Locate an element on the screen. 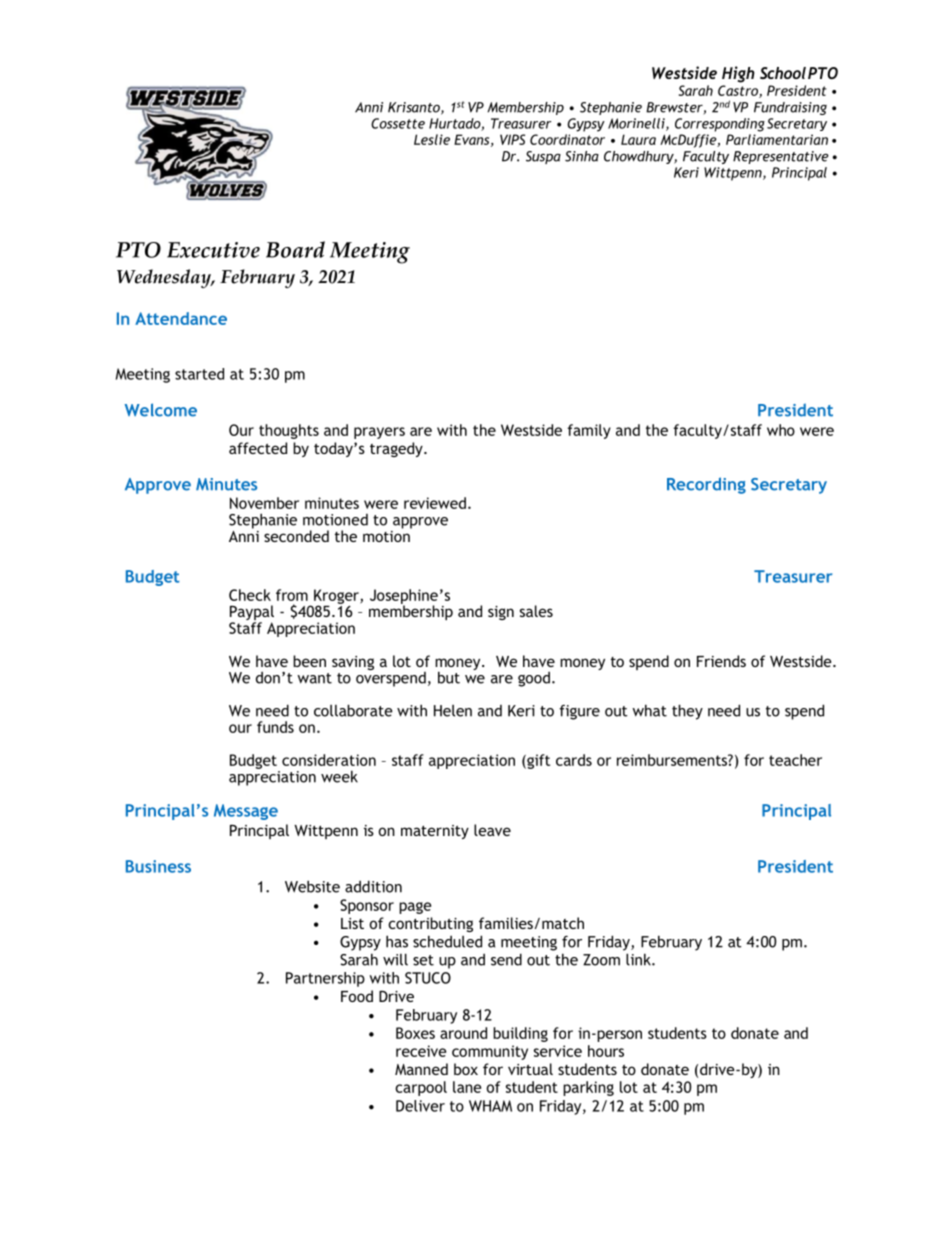  lane is located at coordinates (467, 1087).
